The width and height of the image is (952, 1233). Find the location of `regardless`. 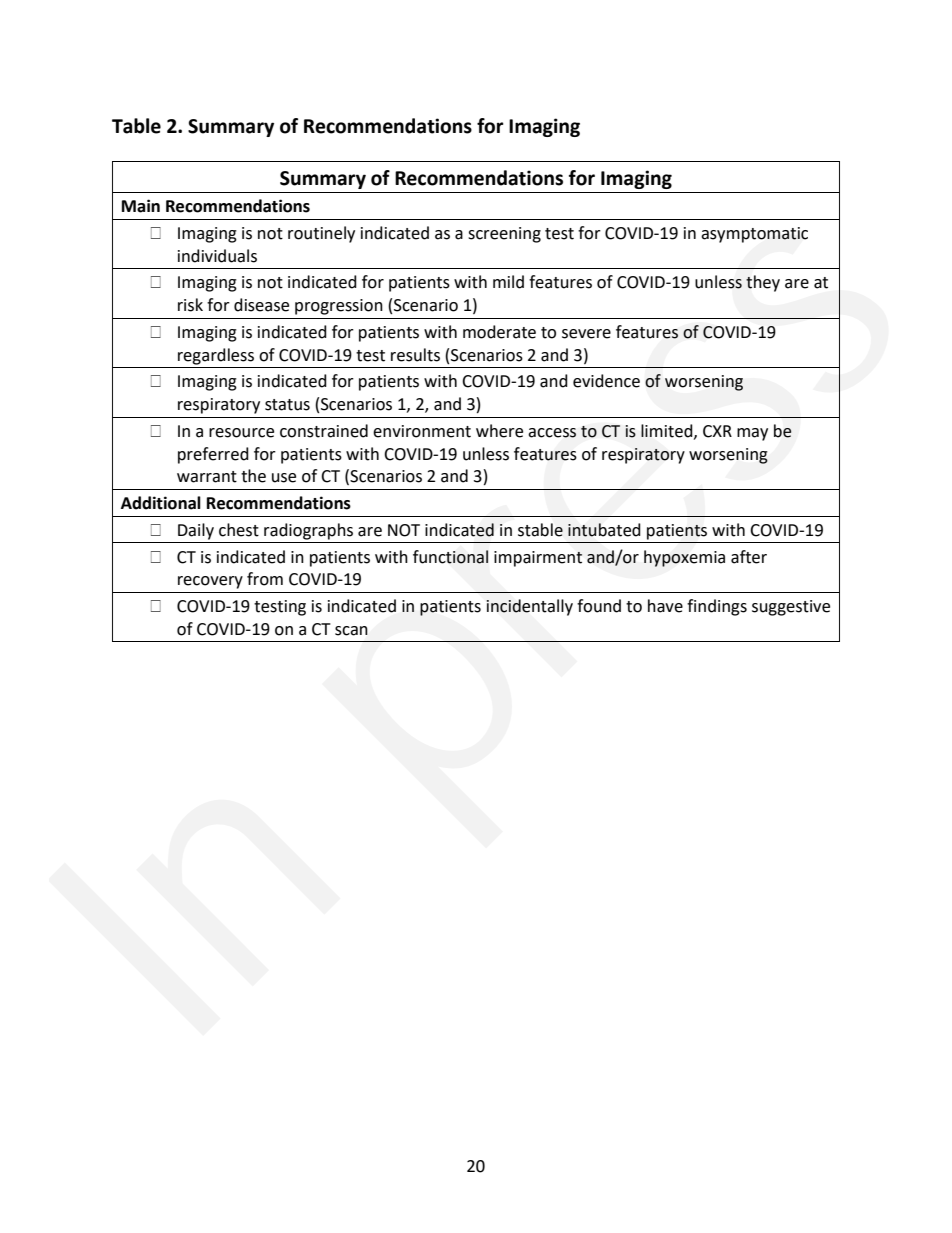

regardless is located at coordinates (216, 356).
